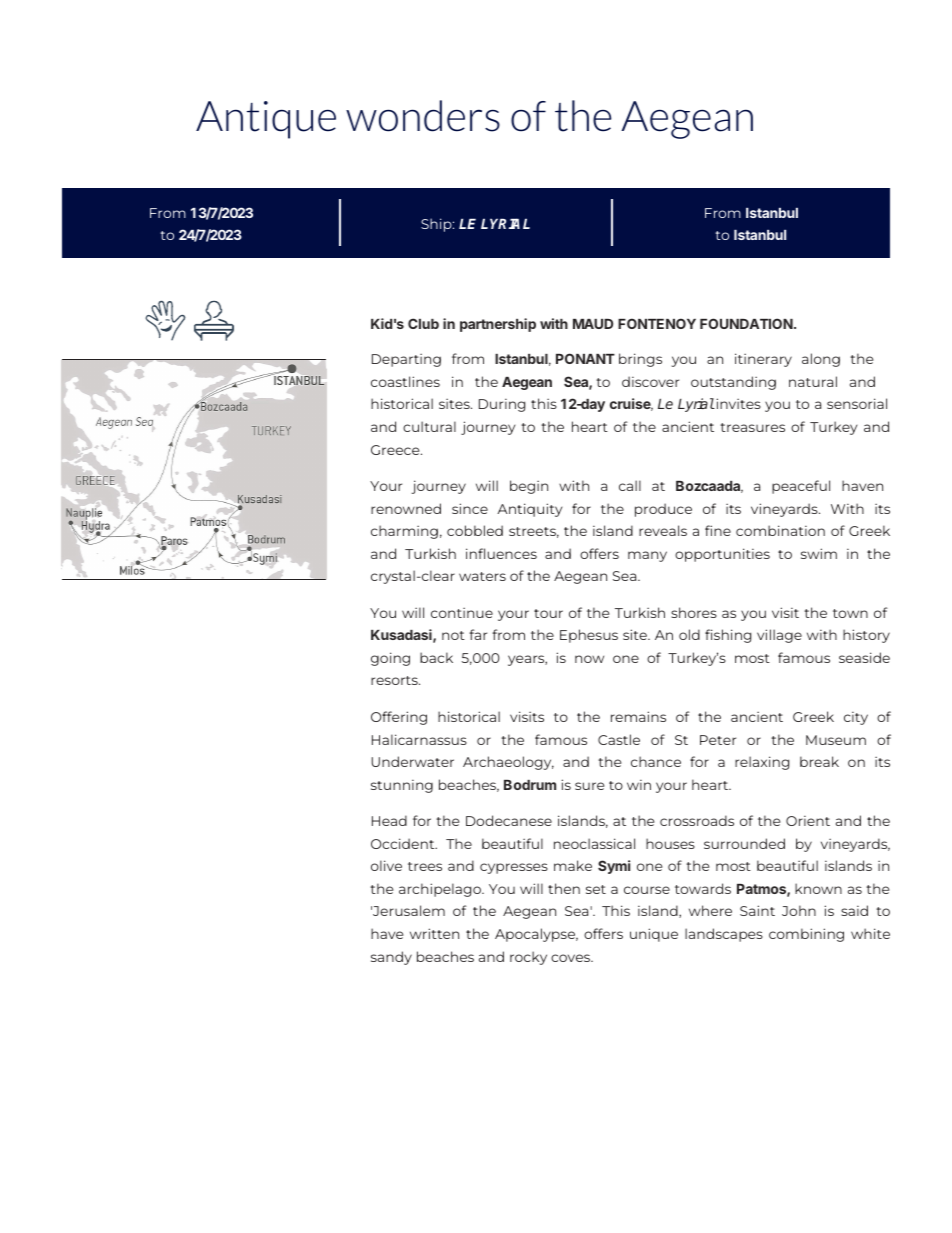 Image resolution: width=952 pixels, height=1233 pixels. I want to click on FOUNDATION, so click(746, 323).
